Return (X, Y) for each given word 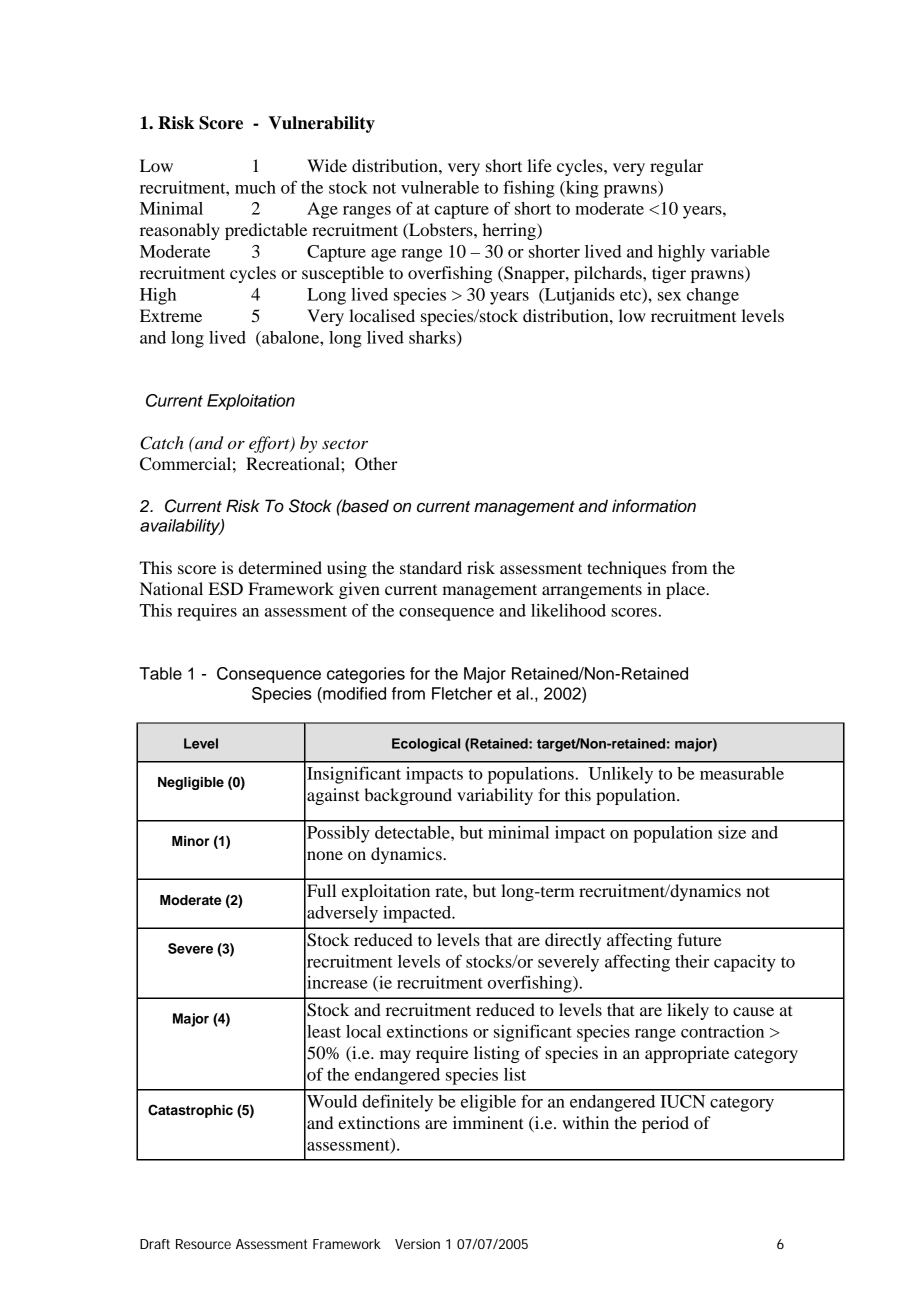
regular (676, 167)
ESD (226, 589)
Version (417, 1244)
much (255, 187)
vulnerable (440, 187)
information (654, 506)
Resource (203, 1244)
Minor (190, 841)
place (687, 590)
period (665, 1124)
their (692, 961)
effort (270, 444)
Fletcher (462, 693)
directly (573, 941)
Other (376, 464)
